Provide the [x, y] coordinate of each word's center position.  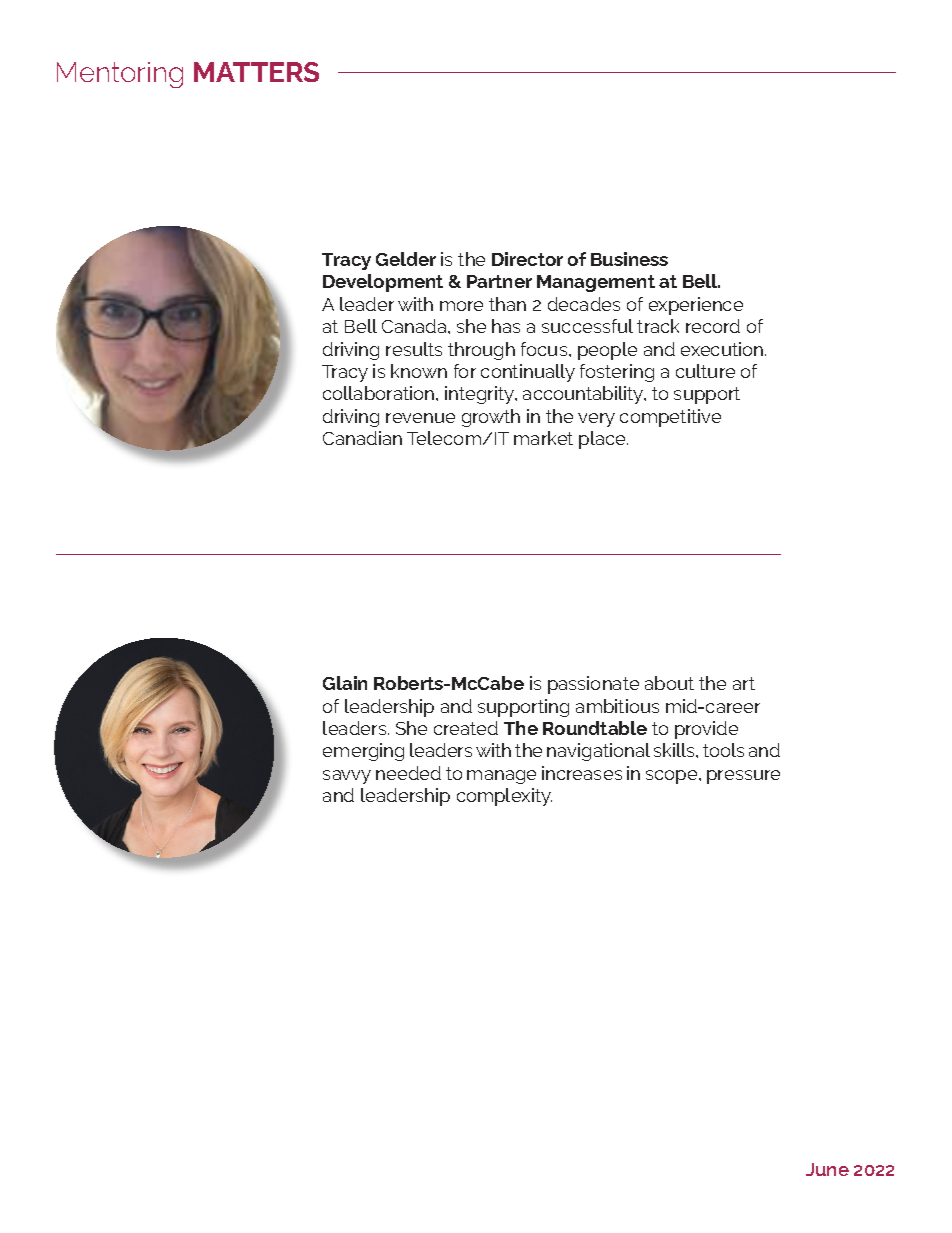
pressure [743, 777]
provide [706, 730]
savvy [347, 777]
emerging [363, 752]
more [461, 306]
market [543, 438]
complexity [504, 797]
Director [527, 259]
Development [383, 283]
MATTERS [256, 72]
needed [408, 773]
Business [629, 259]
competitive [670, 418]
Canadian [362, 438]
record [713, 326]
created [466, 728]
